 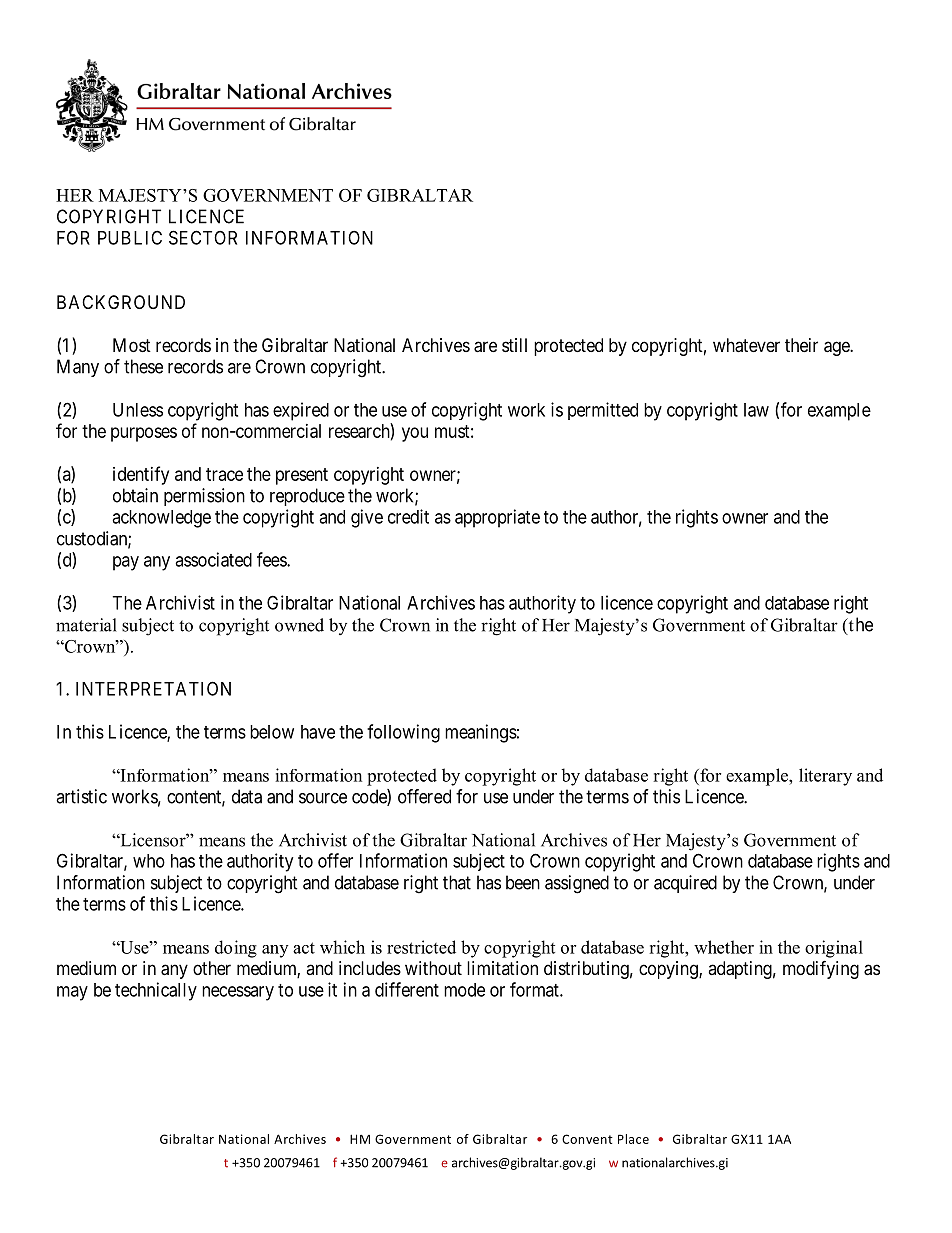 I want to click on Convent, so click(x=587, y=1139).
